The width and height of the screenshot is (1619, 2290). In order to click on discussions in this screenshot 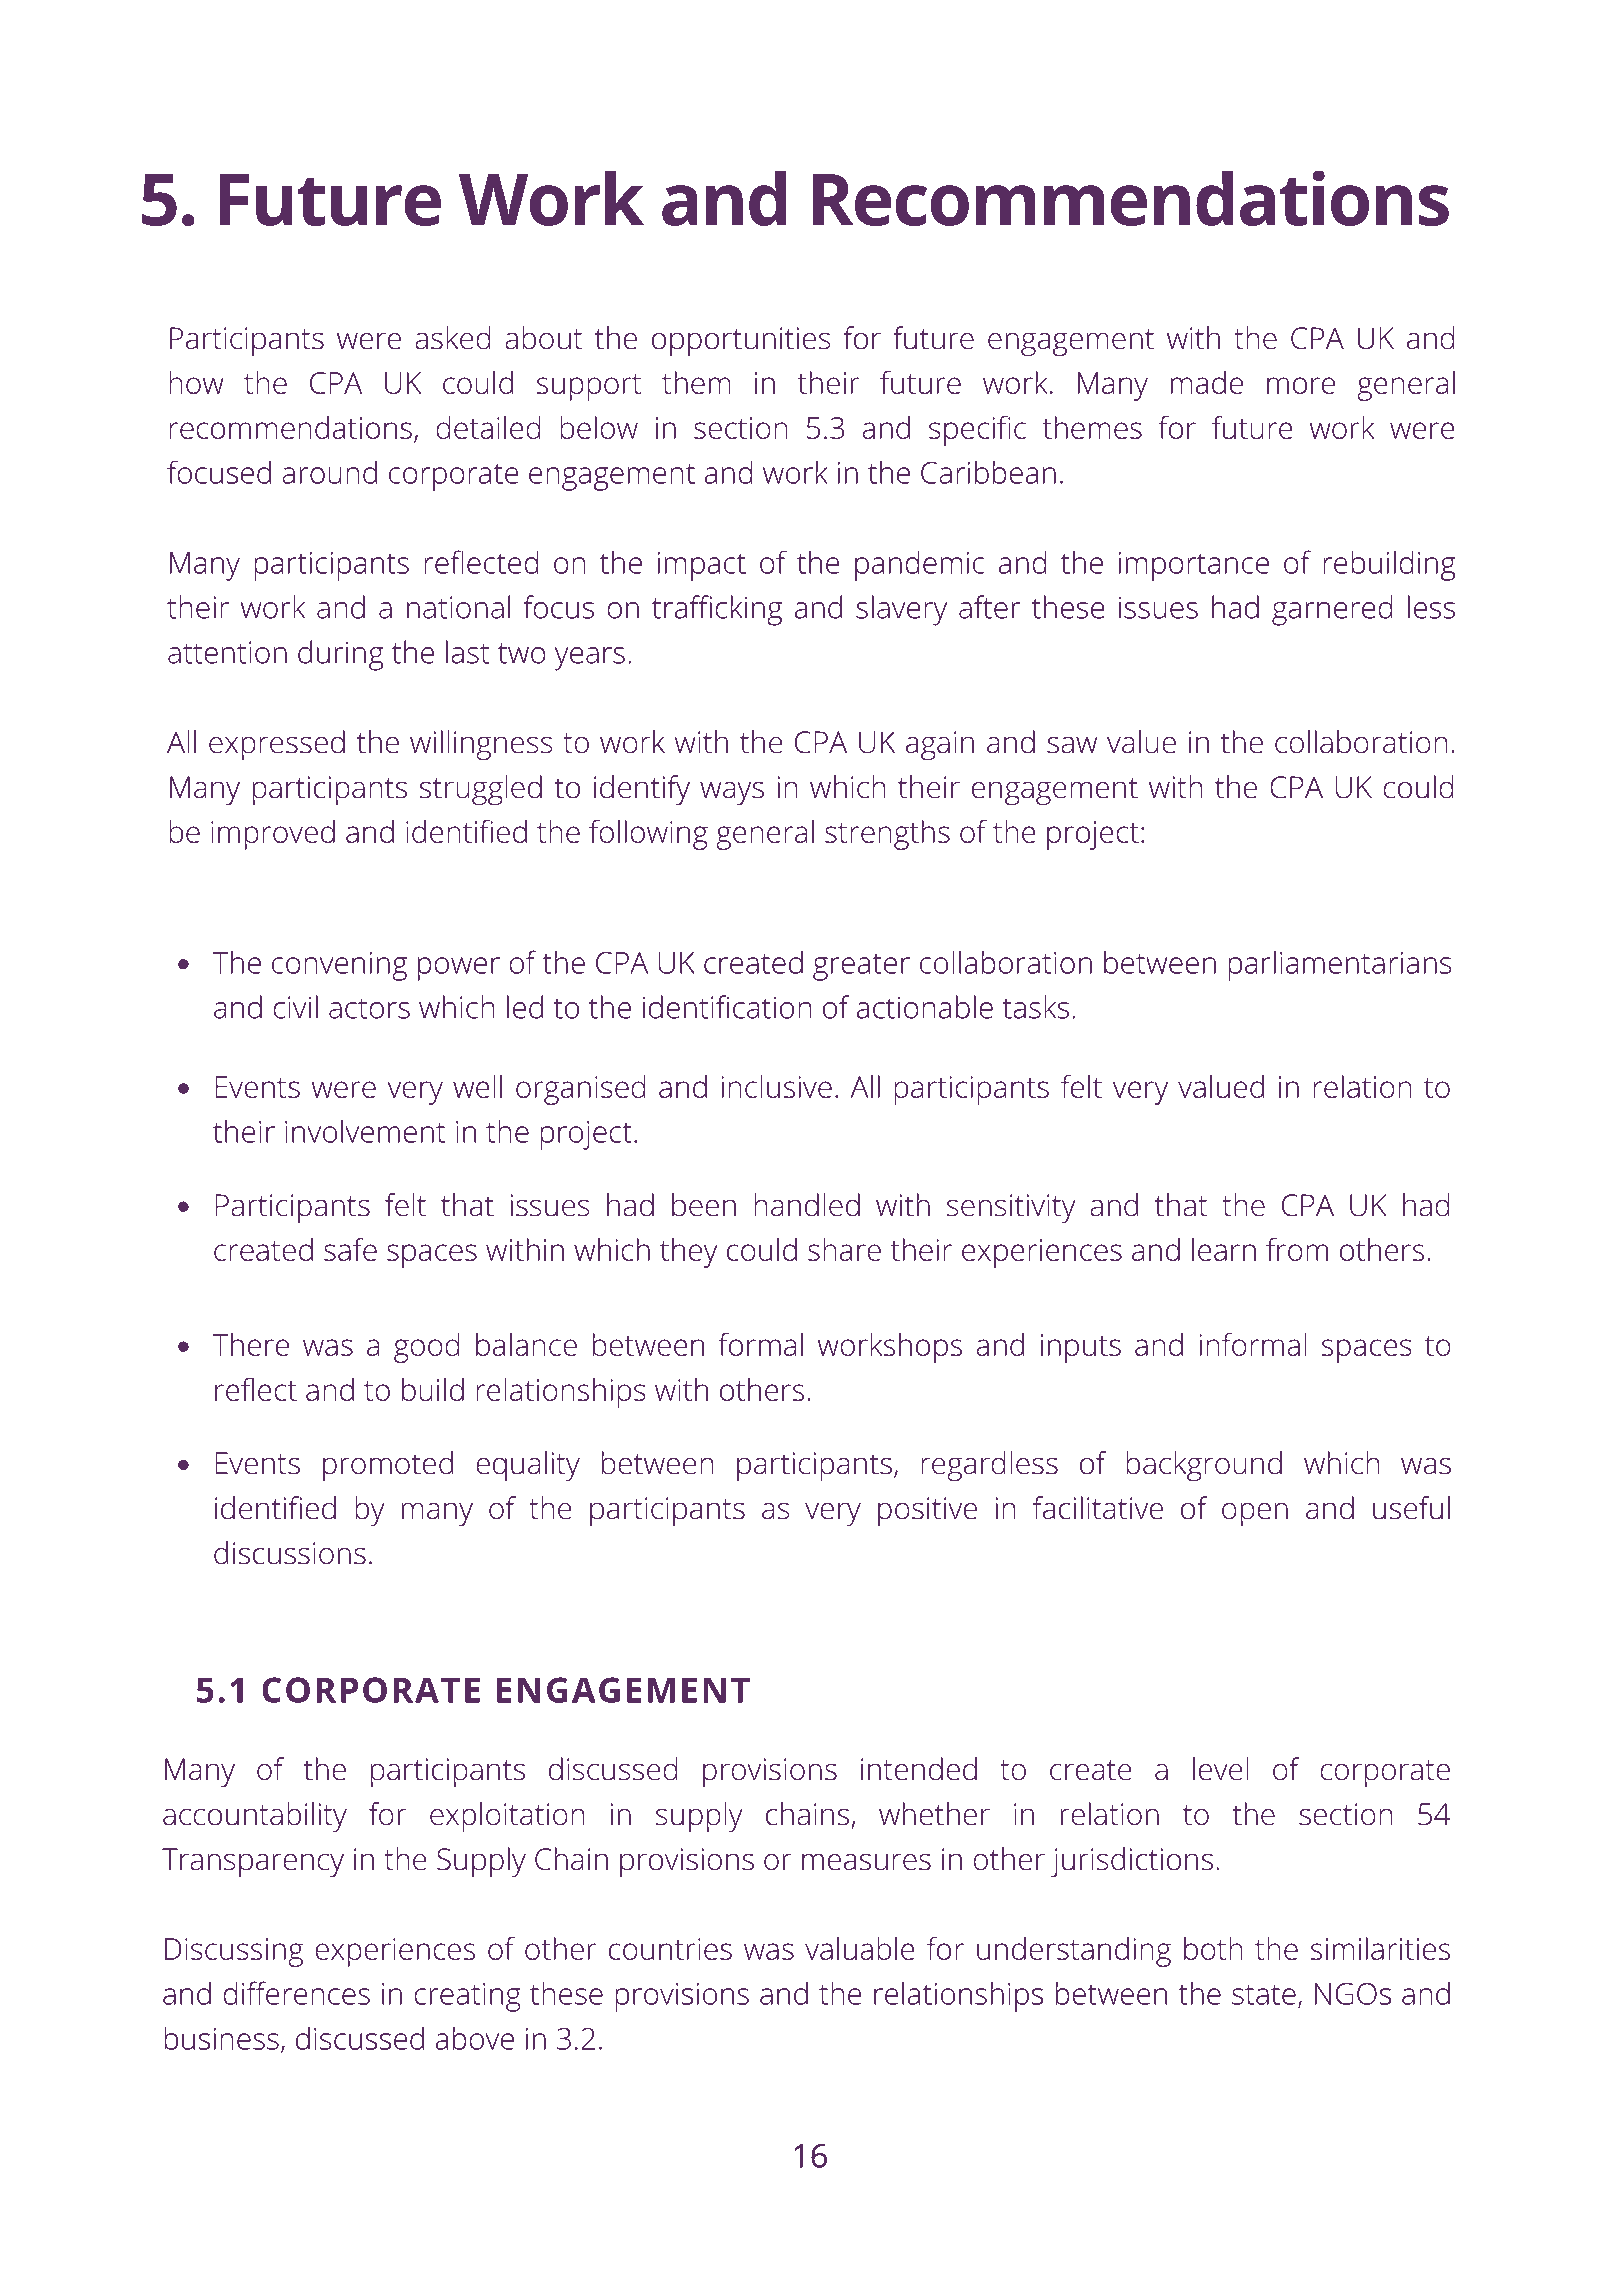, I will do `click(290, 1553)`.
